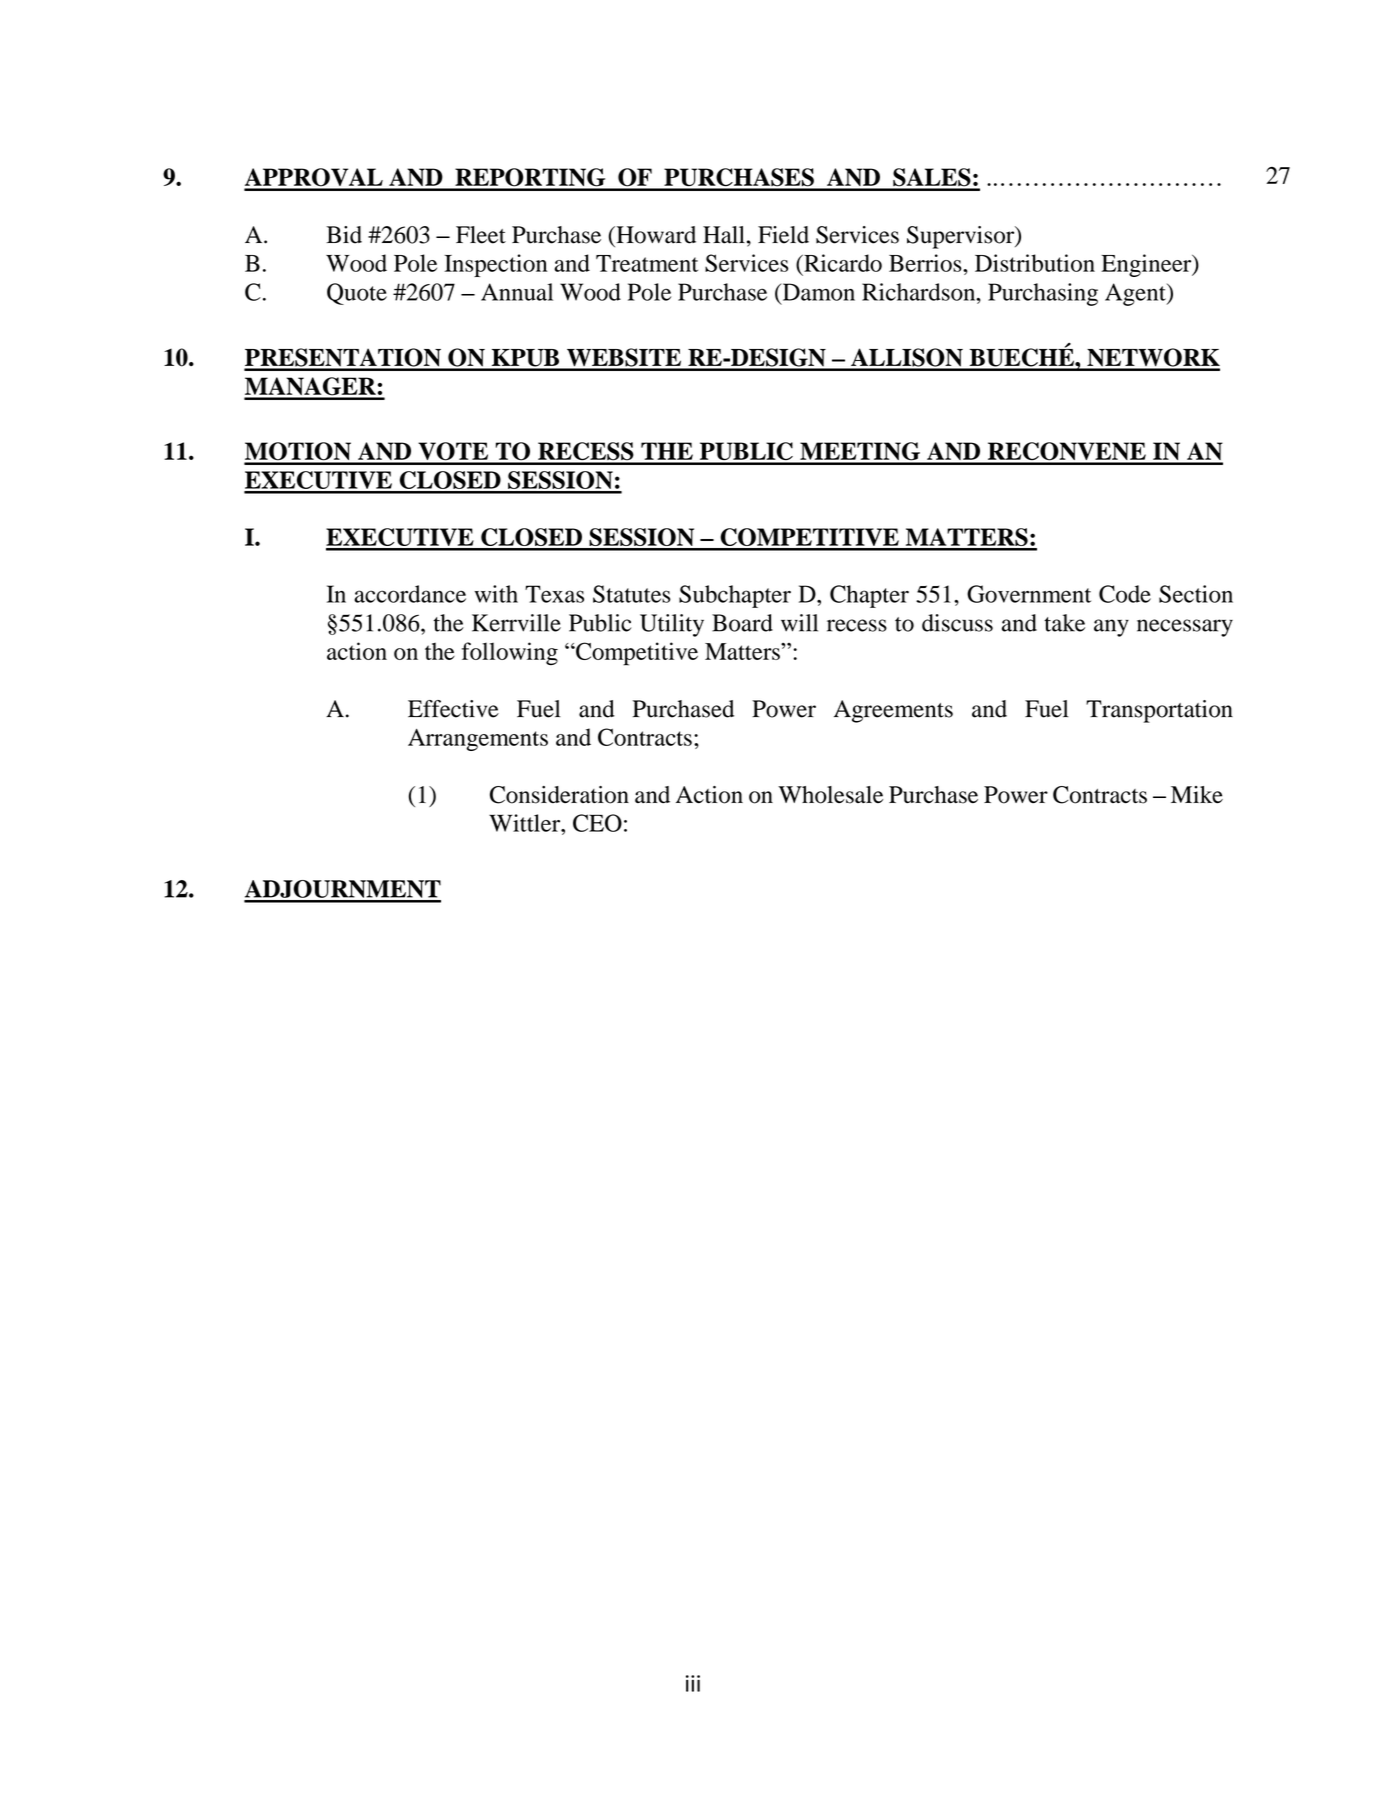 The width and height of the image is (1386, 1794). I want to click on Inspection, so click(495, 265).
